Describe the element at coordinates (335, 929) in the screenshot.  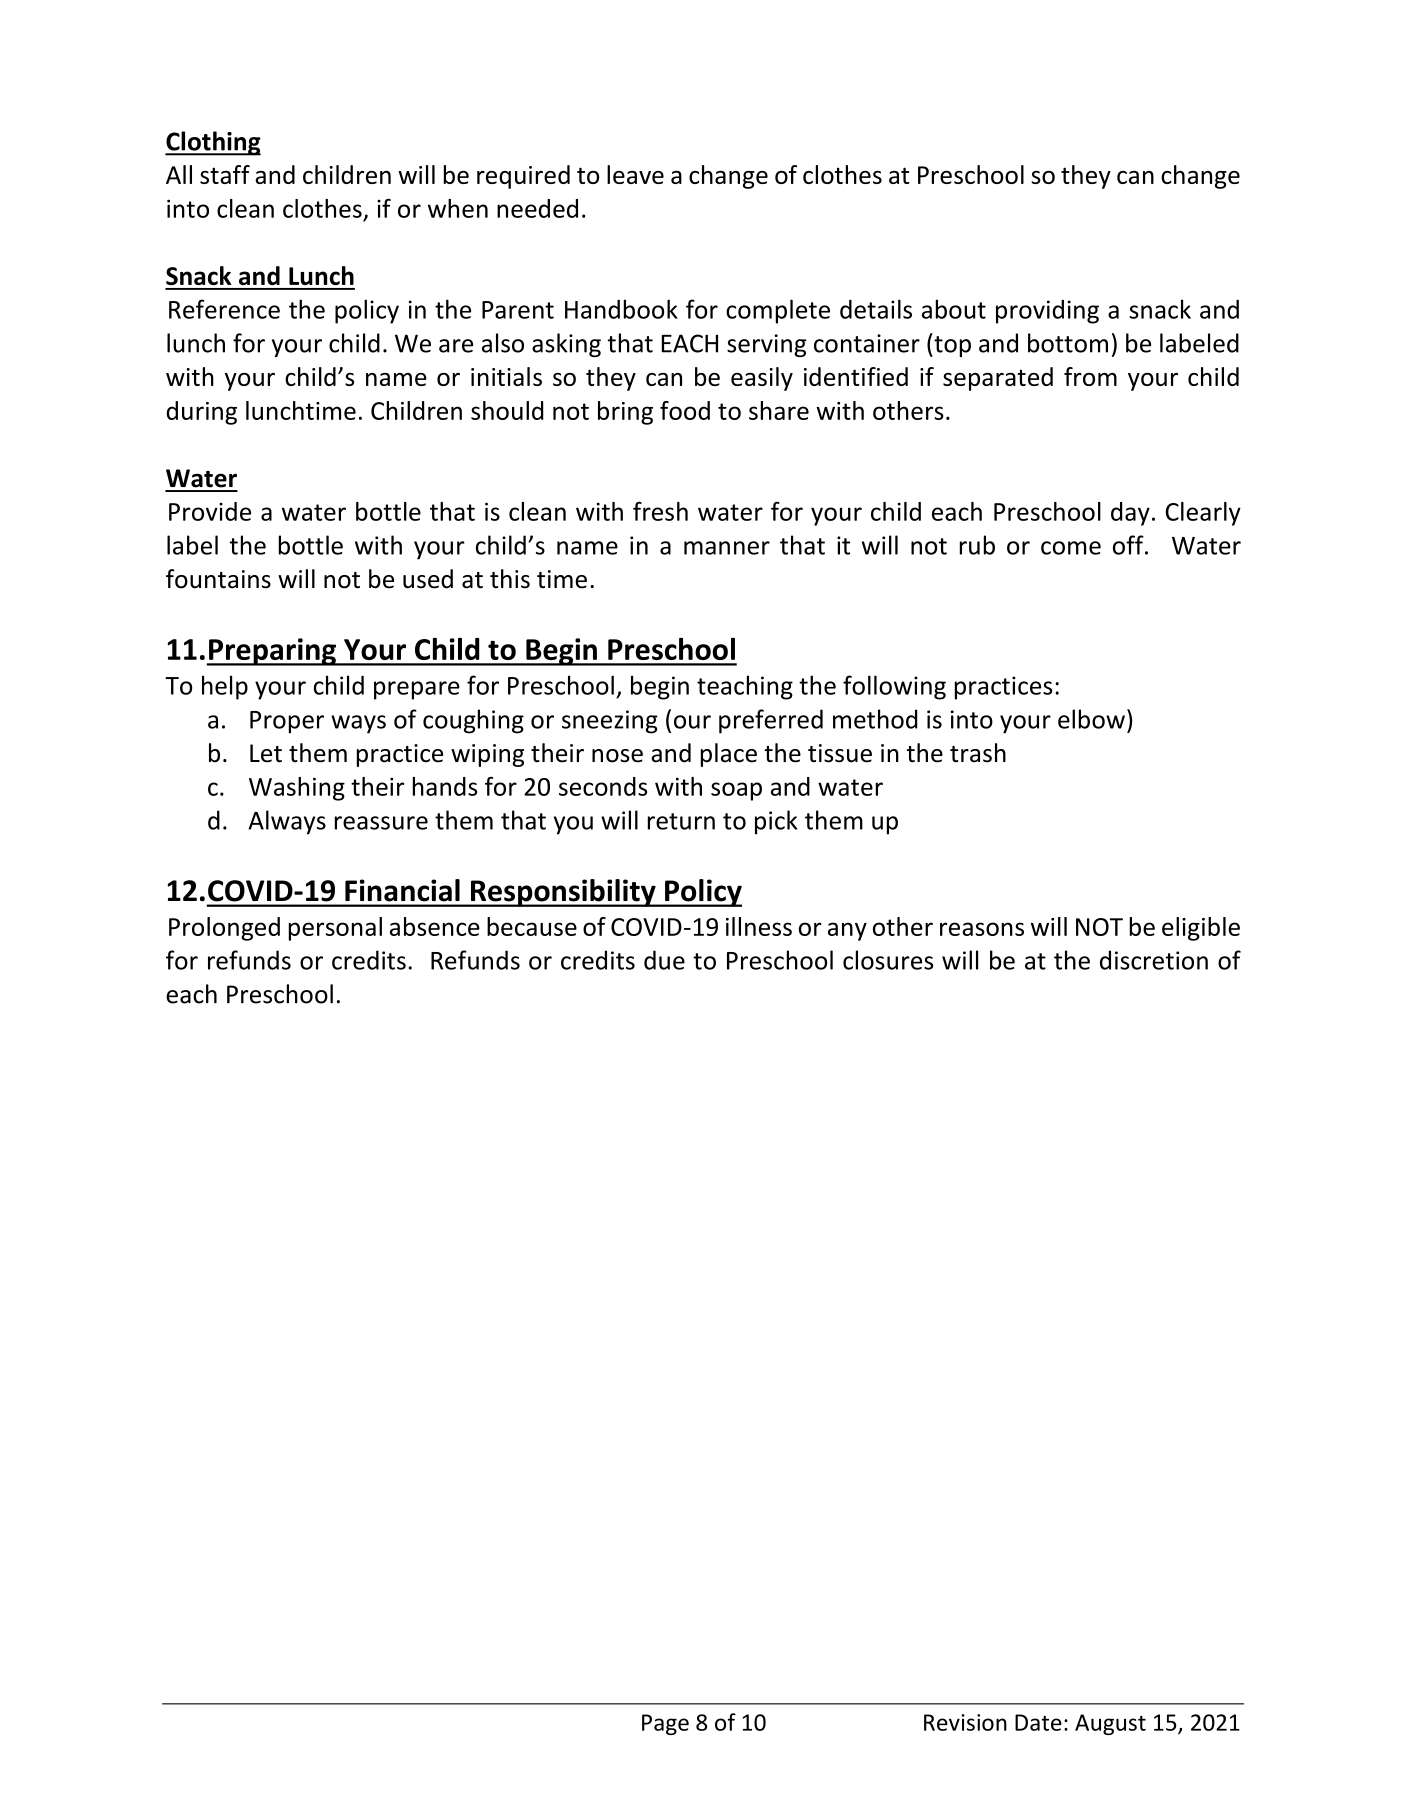
I see `personal` at that location.
